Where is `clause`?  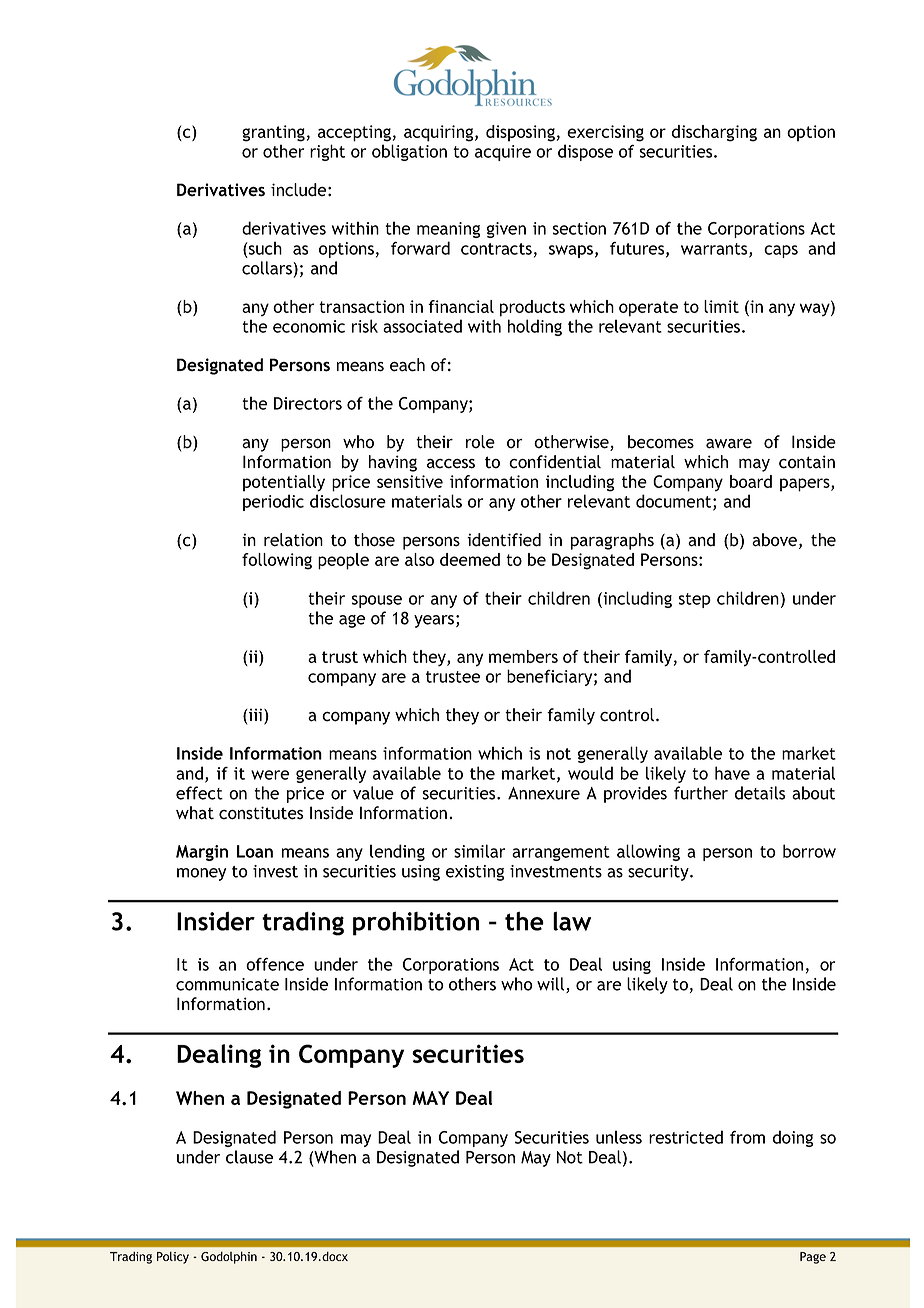
clause is located at coordinates (249, 1157).
